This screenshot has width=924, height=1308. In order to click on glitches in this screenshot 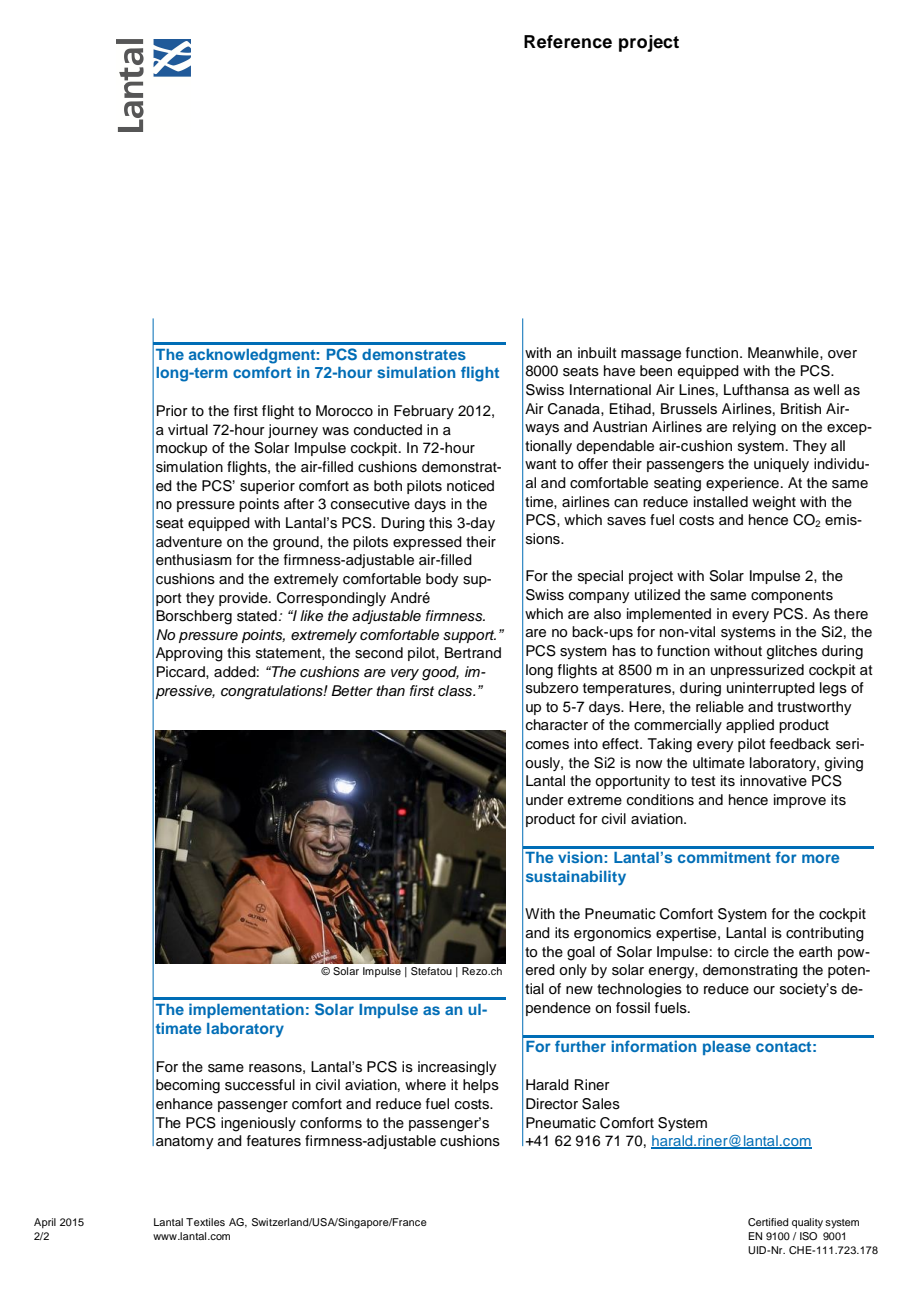, I will do `click(792, 652)`.
